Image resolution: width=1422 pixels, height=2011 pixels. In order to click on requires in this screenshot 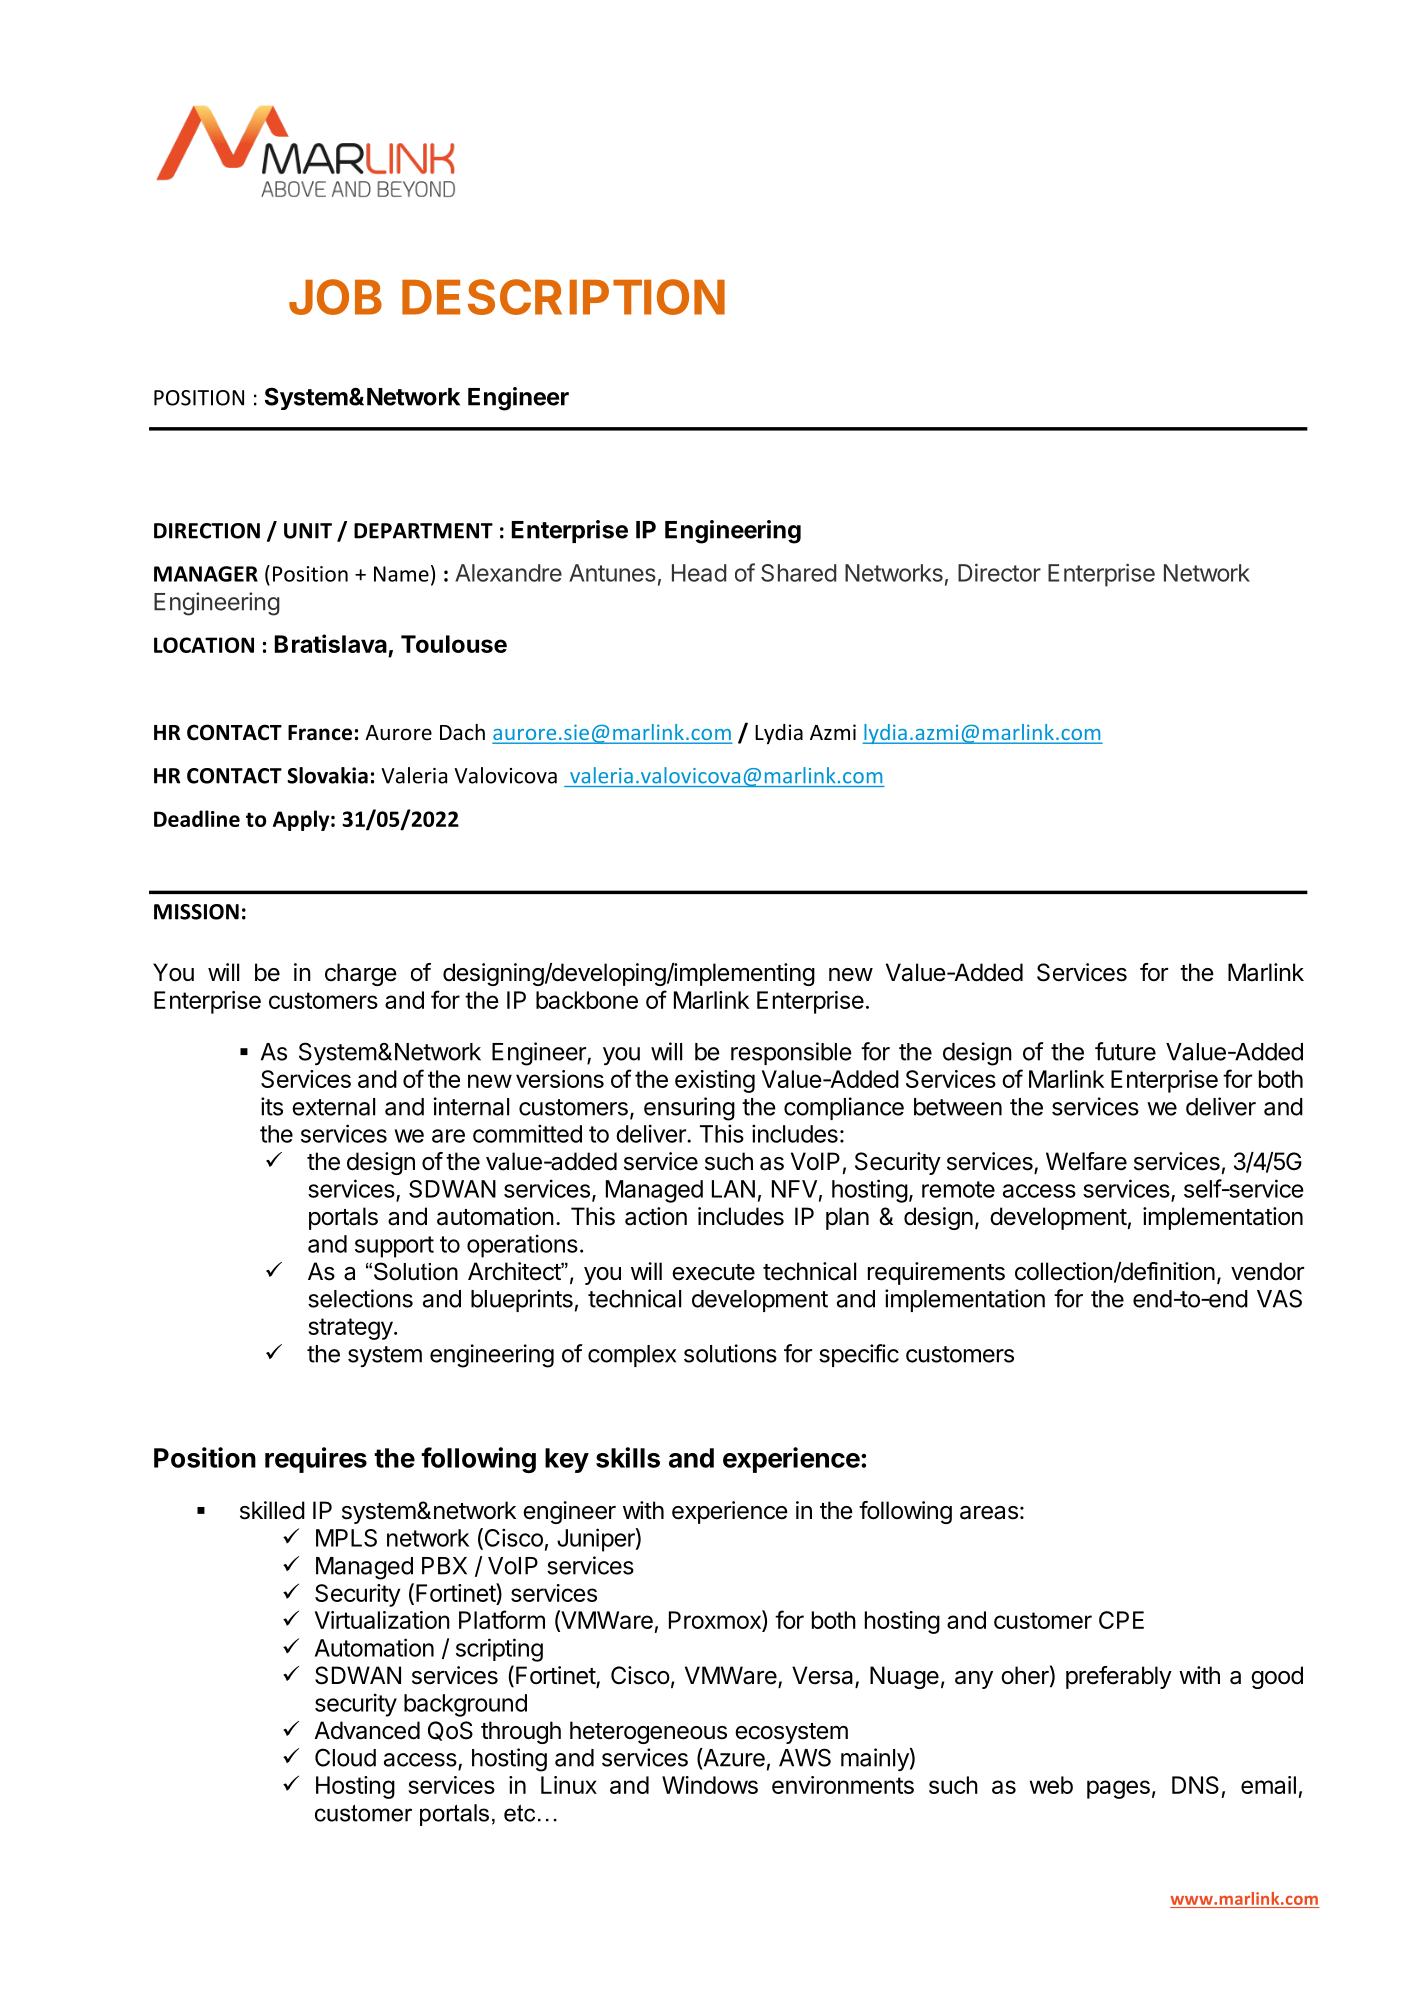, I will do `click(316, 1460)`.
